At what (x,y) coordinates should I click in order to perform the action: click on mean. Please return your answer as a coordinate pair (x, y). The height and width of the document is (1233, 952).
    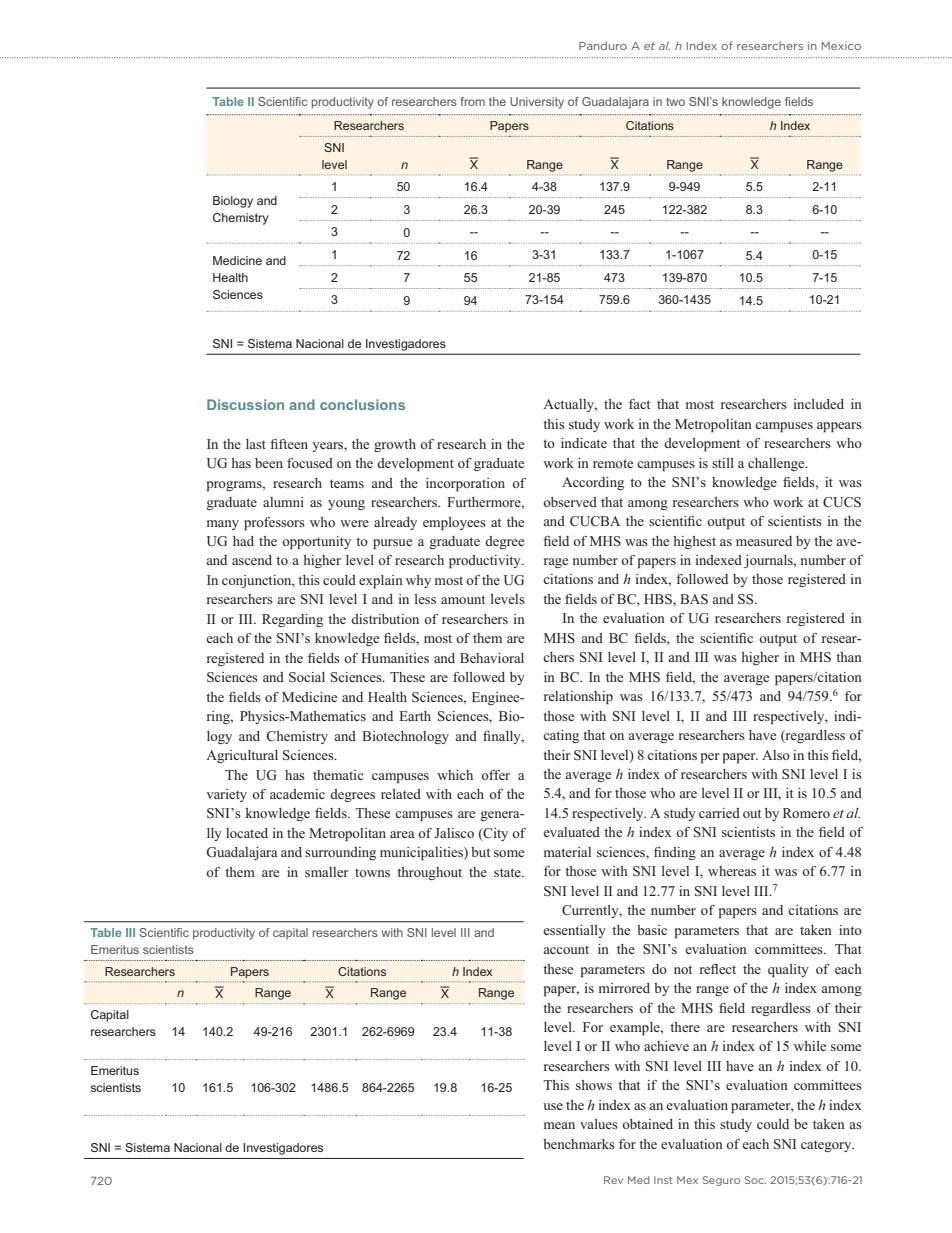
    Looking at the image, I should click on (559, 1125).
